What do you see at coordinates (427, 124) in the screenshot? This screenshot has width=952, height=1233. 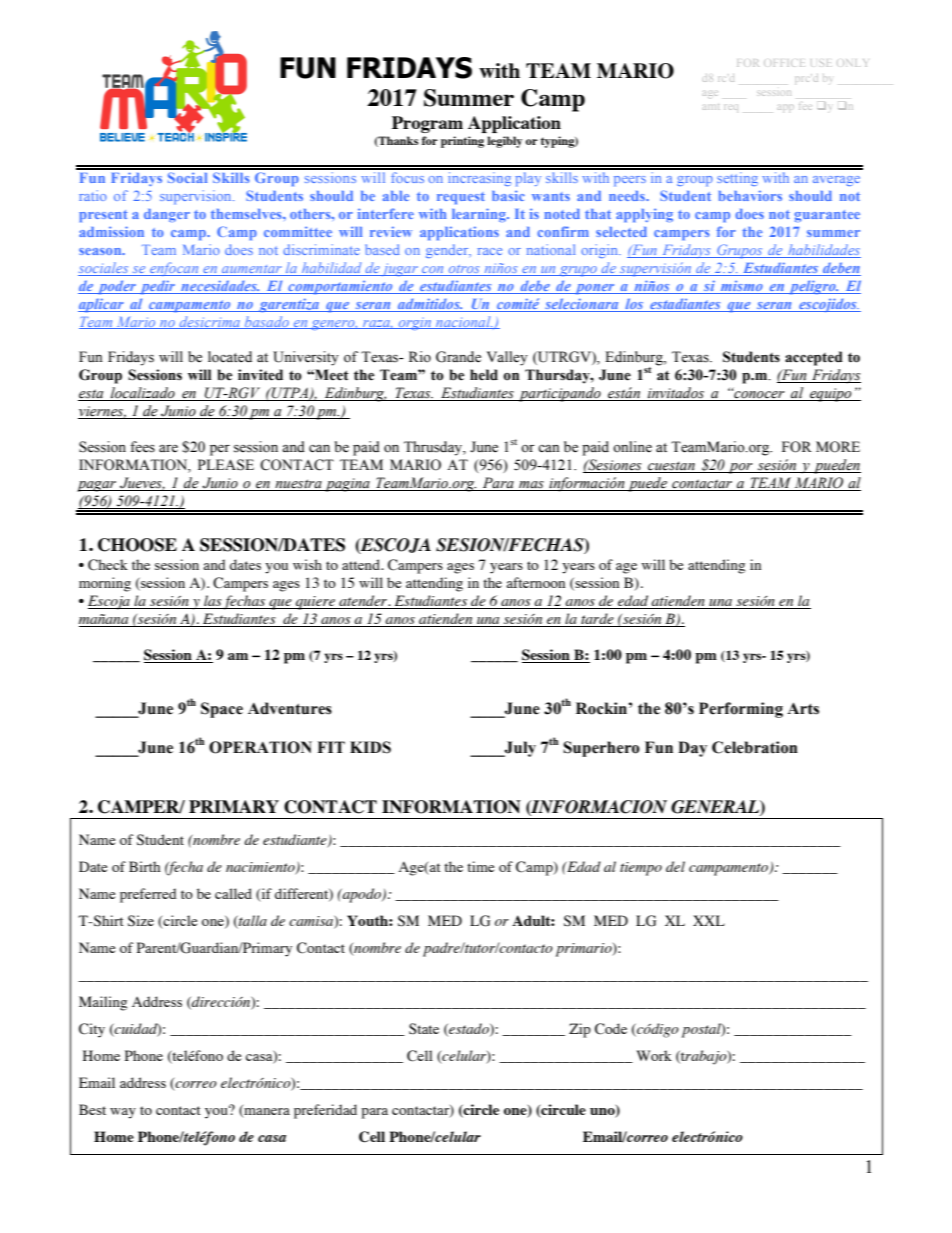 I see `Program` at bounding box center [427, 124].
